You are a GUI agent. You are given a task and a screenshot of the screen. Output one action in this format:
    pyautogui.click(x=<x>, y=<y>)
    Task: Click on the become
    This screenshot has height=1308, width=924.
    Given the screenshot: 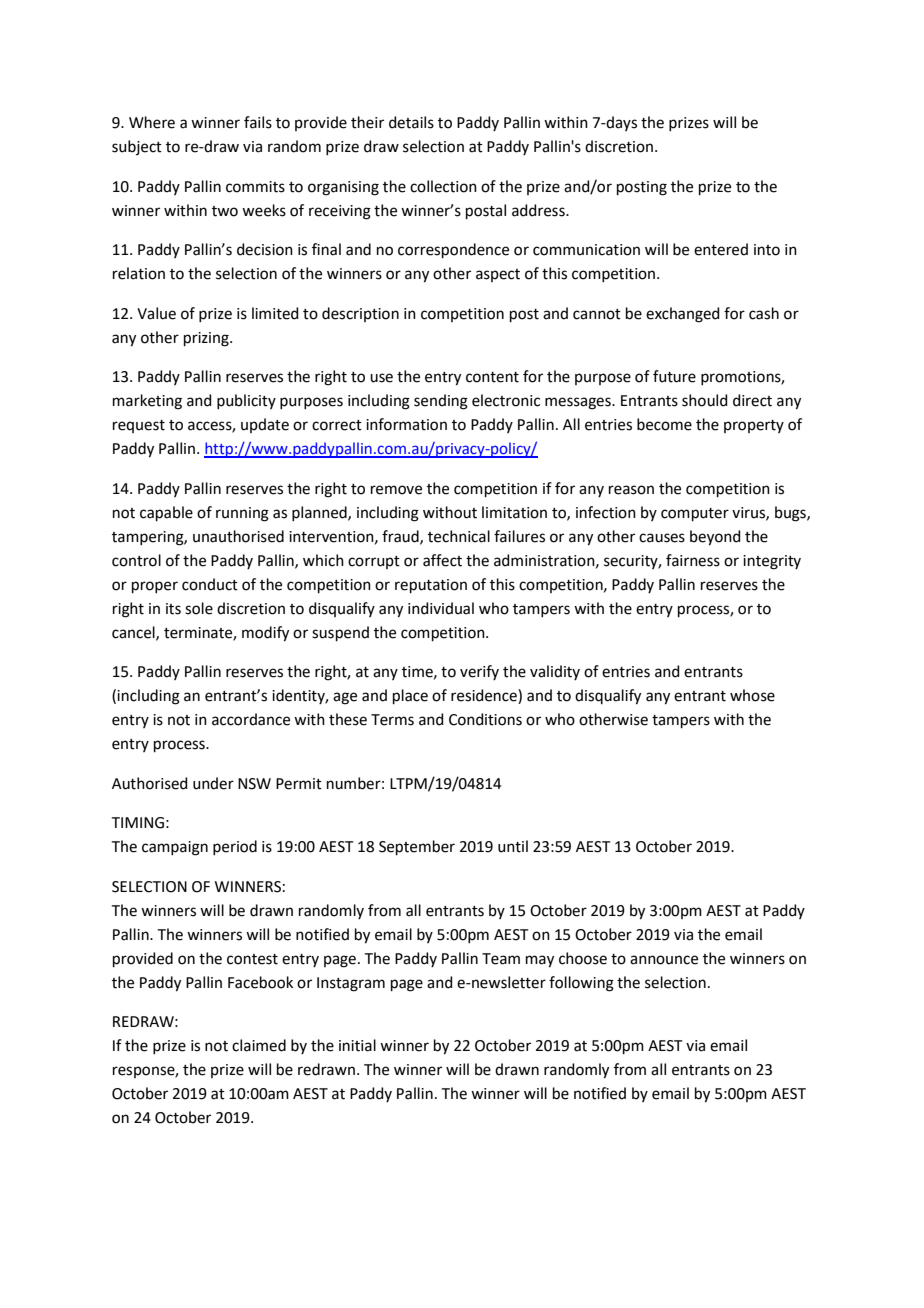 What is the action you would take?
    pyautogui.click(x=664, y=424)
